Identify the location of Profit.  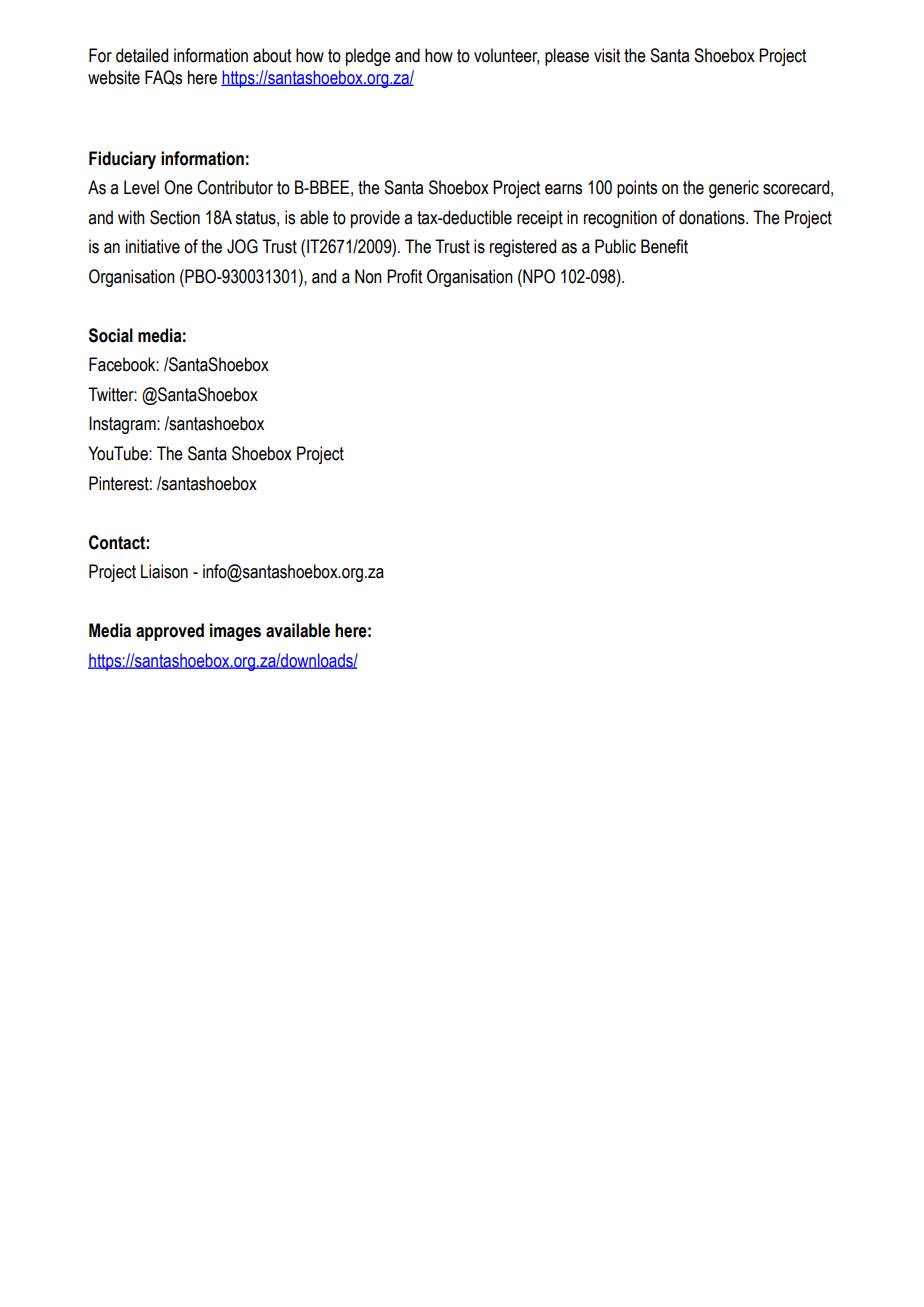
(404, 276).
